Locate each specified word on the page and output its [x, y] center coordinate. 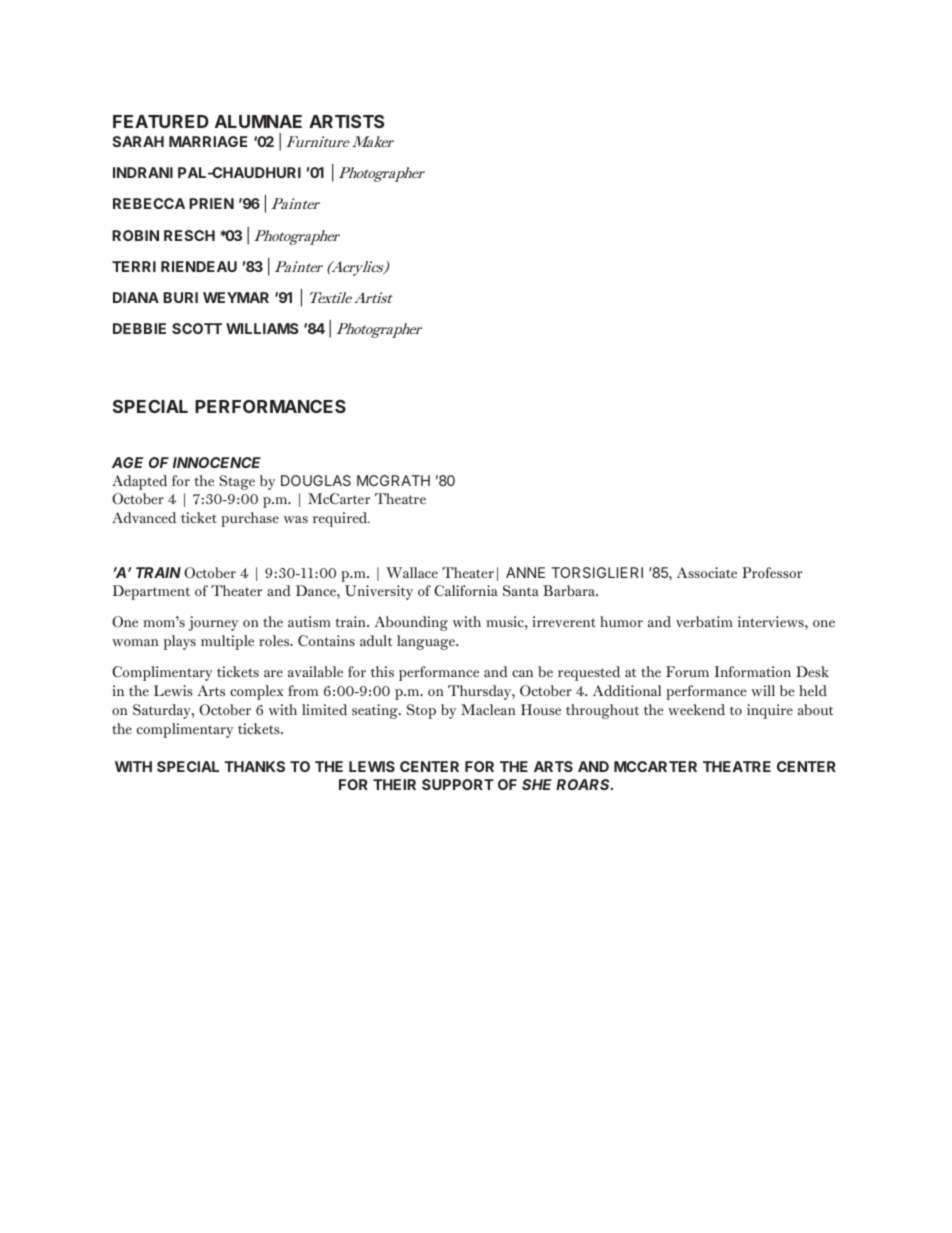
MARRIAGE [208, 141]
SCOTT [197, 328]
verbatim [704, 621]
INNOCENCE [217, 462]
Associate [707, 572]
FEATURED [161, 121]
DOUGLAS [316, 480]
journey [213, 623]
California [466, 590]
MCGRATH [393, 480]
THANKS [254, 766]
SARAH [138, 141]
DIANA [136, 297]
